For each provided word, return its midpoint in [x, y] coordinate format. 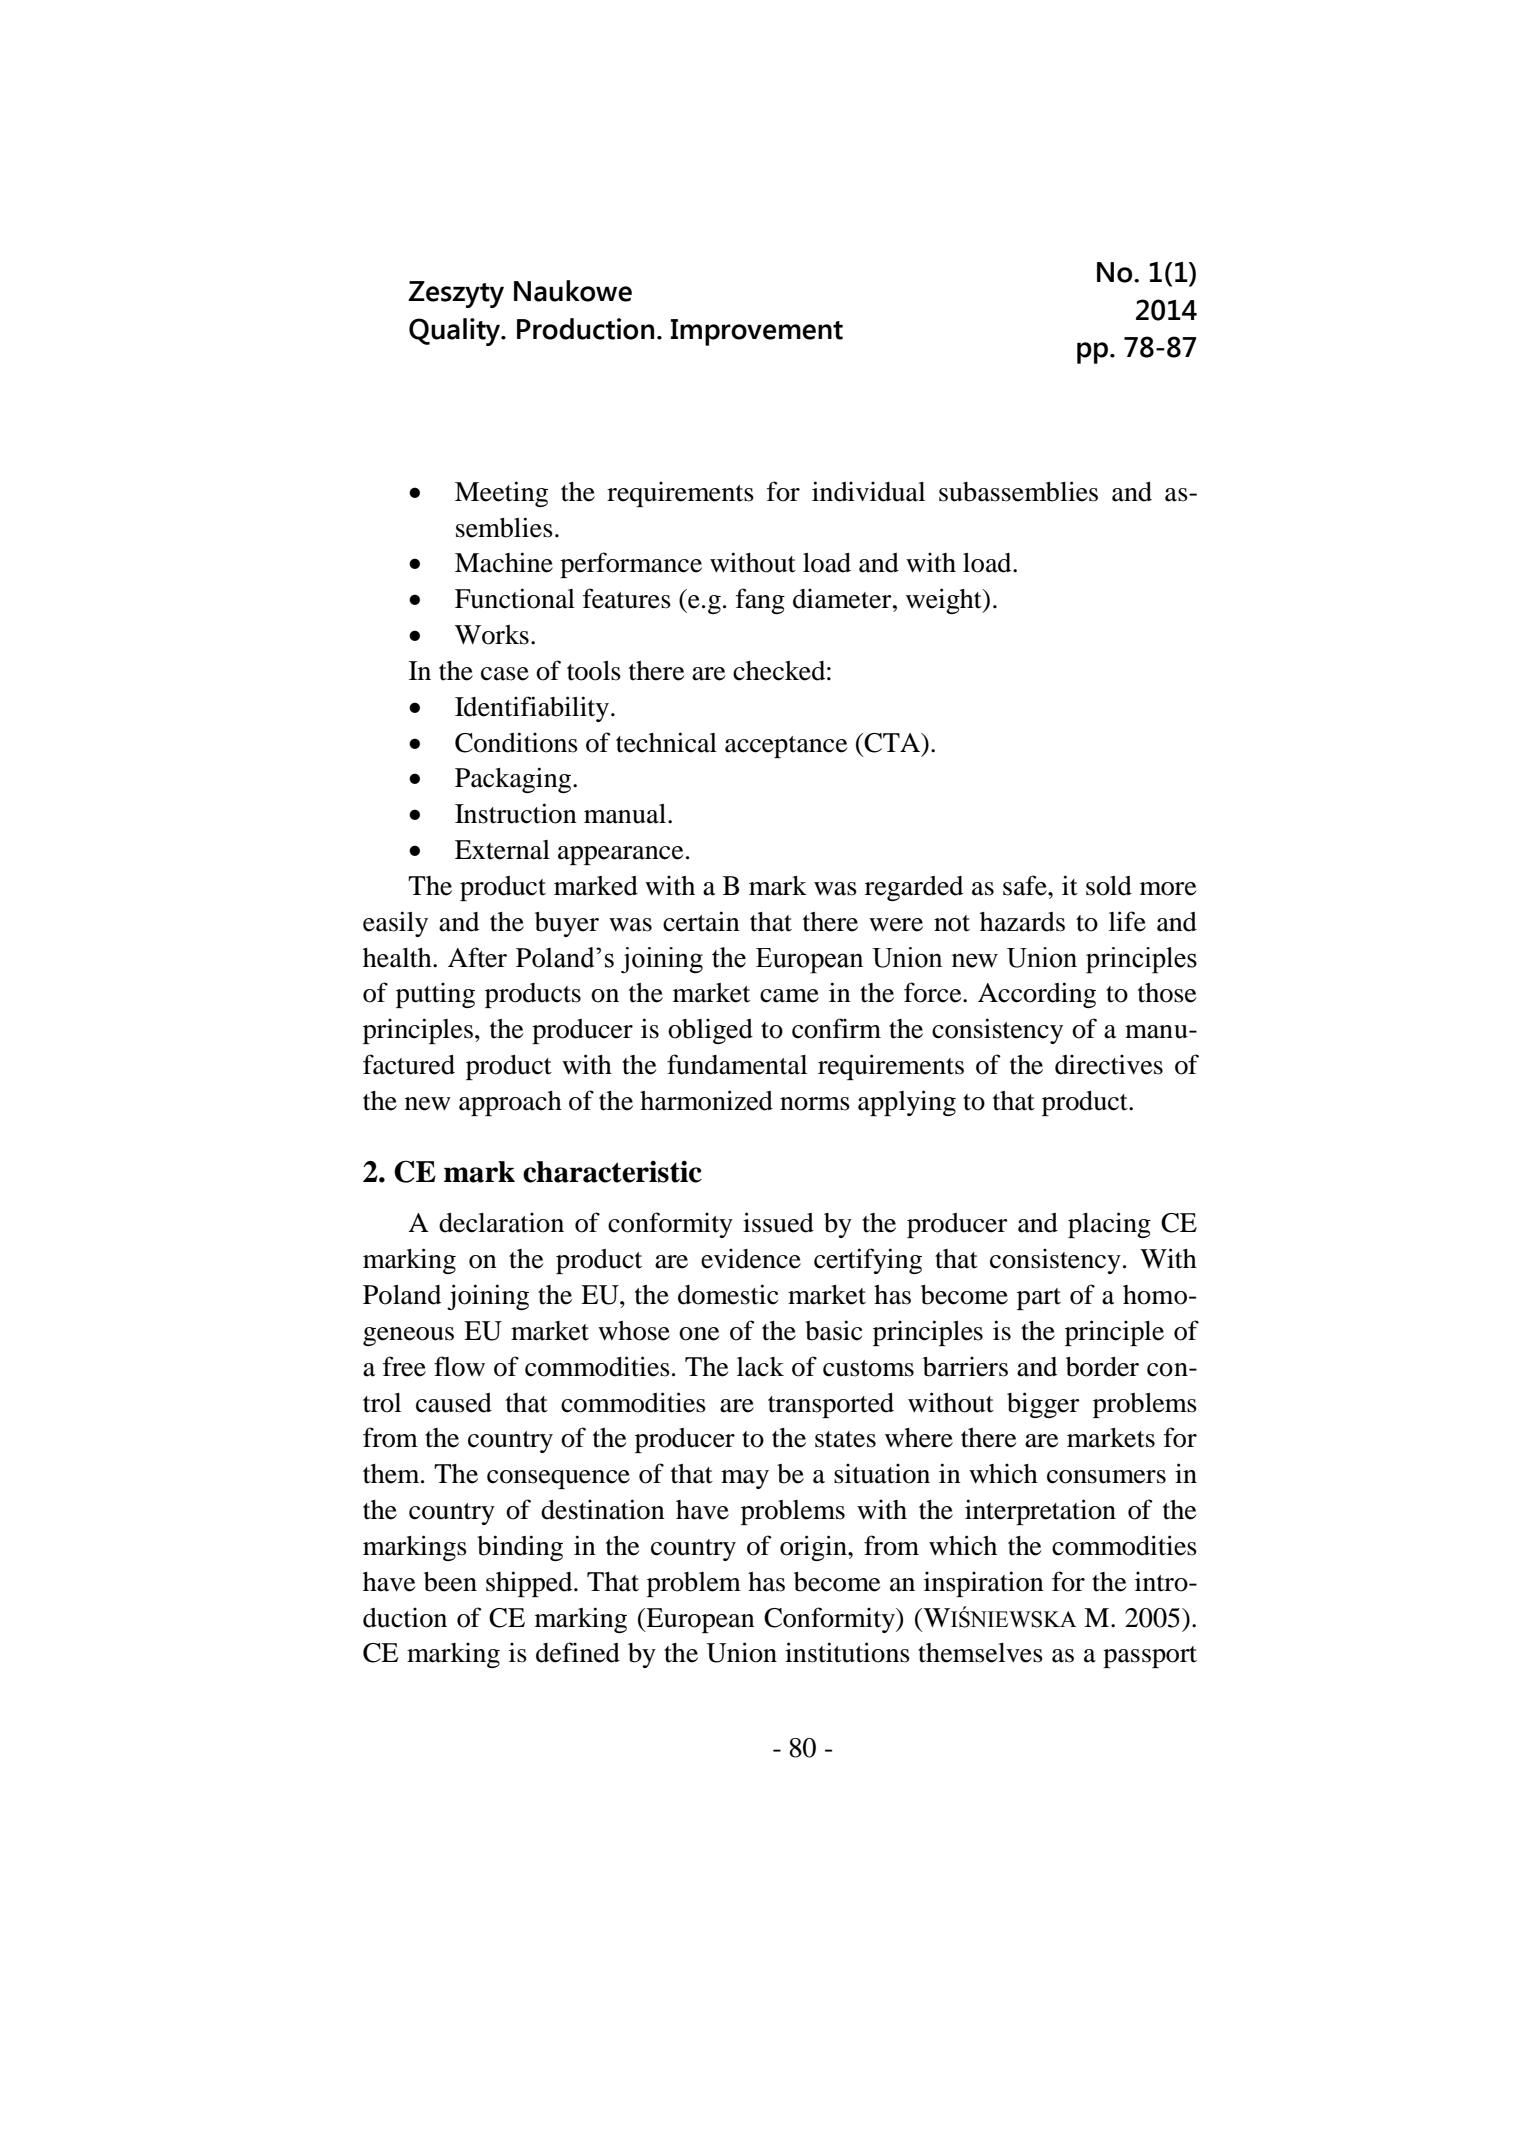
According [1037, 995]
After [477, 957]
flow [459, 1366]
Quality [456, 332]
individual [868, 491]
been [450, 1582]
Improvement [757, 332]
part [1039, 1299]
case [505, 674]
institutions [847, 1652]
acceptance [786, 747]
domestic [728, 1294]
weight [945, 601]
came [789, 996]
